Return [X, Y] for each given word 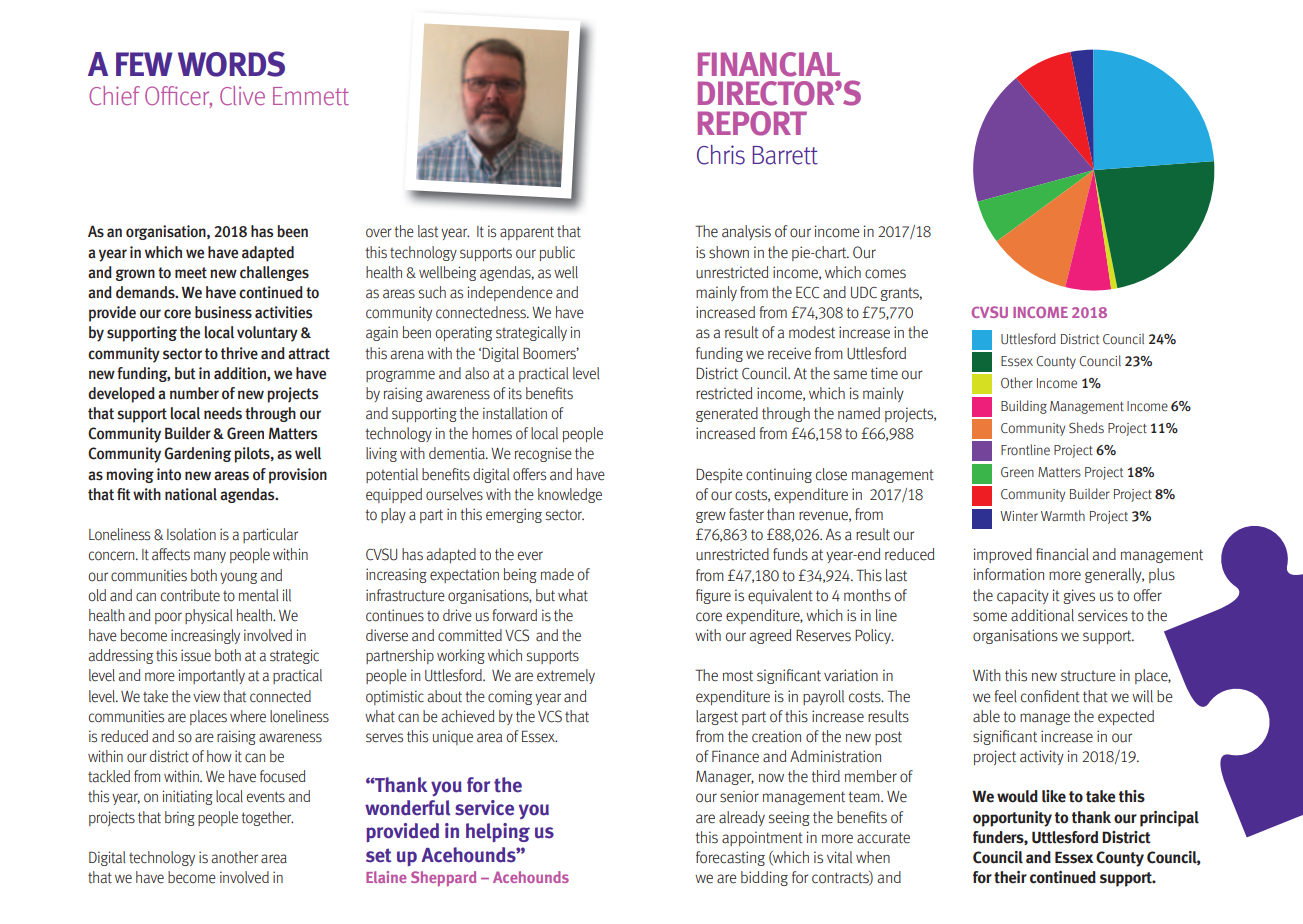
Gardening [197, 454]
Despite [719, 475]
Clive [242, 95]
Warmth [1063, 515]
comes [885, 274]
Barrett [785, 155]
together [267, 818]
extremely [566, 676]
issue [196, 655]
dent [1065, 696]
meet [191, 273]
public [557, 253]
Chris [721, 155]
